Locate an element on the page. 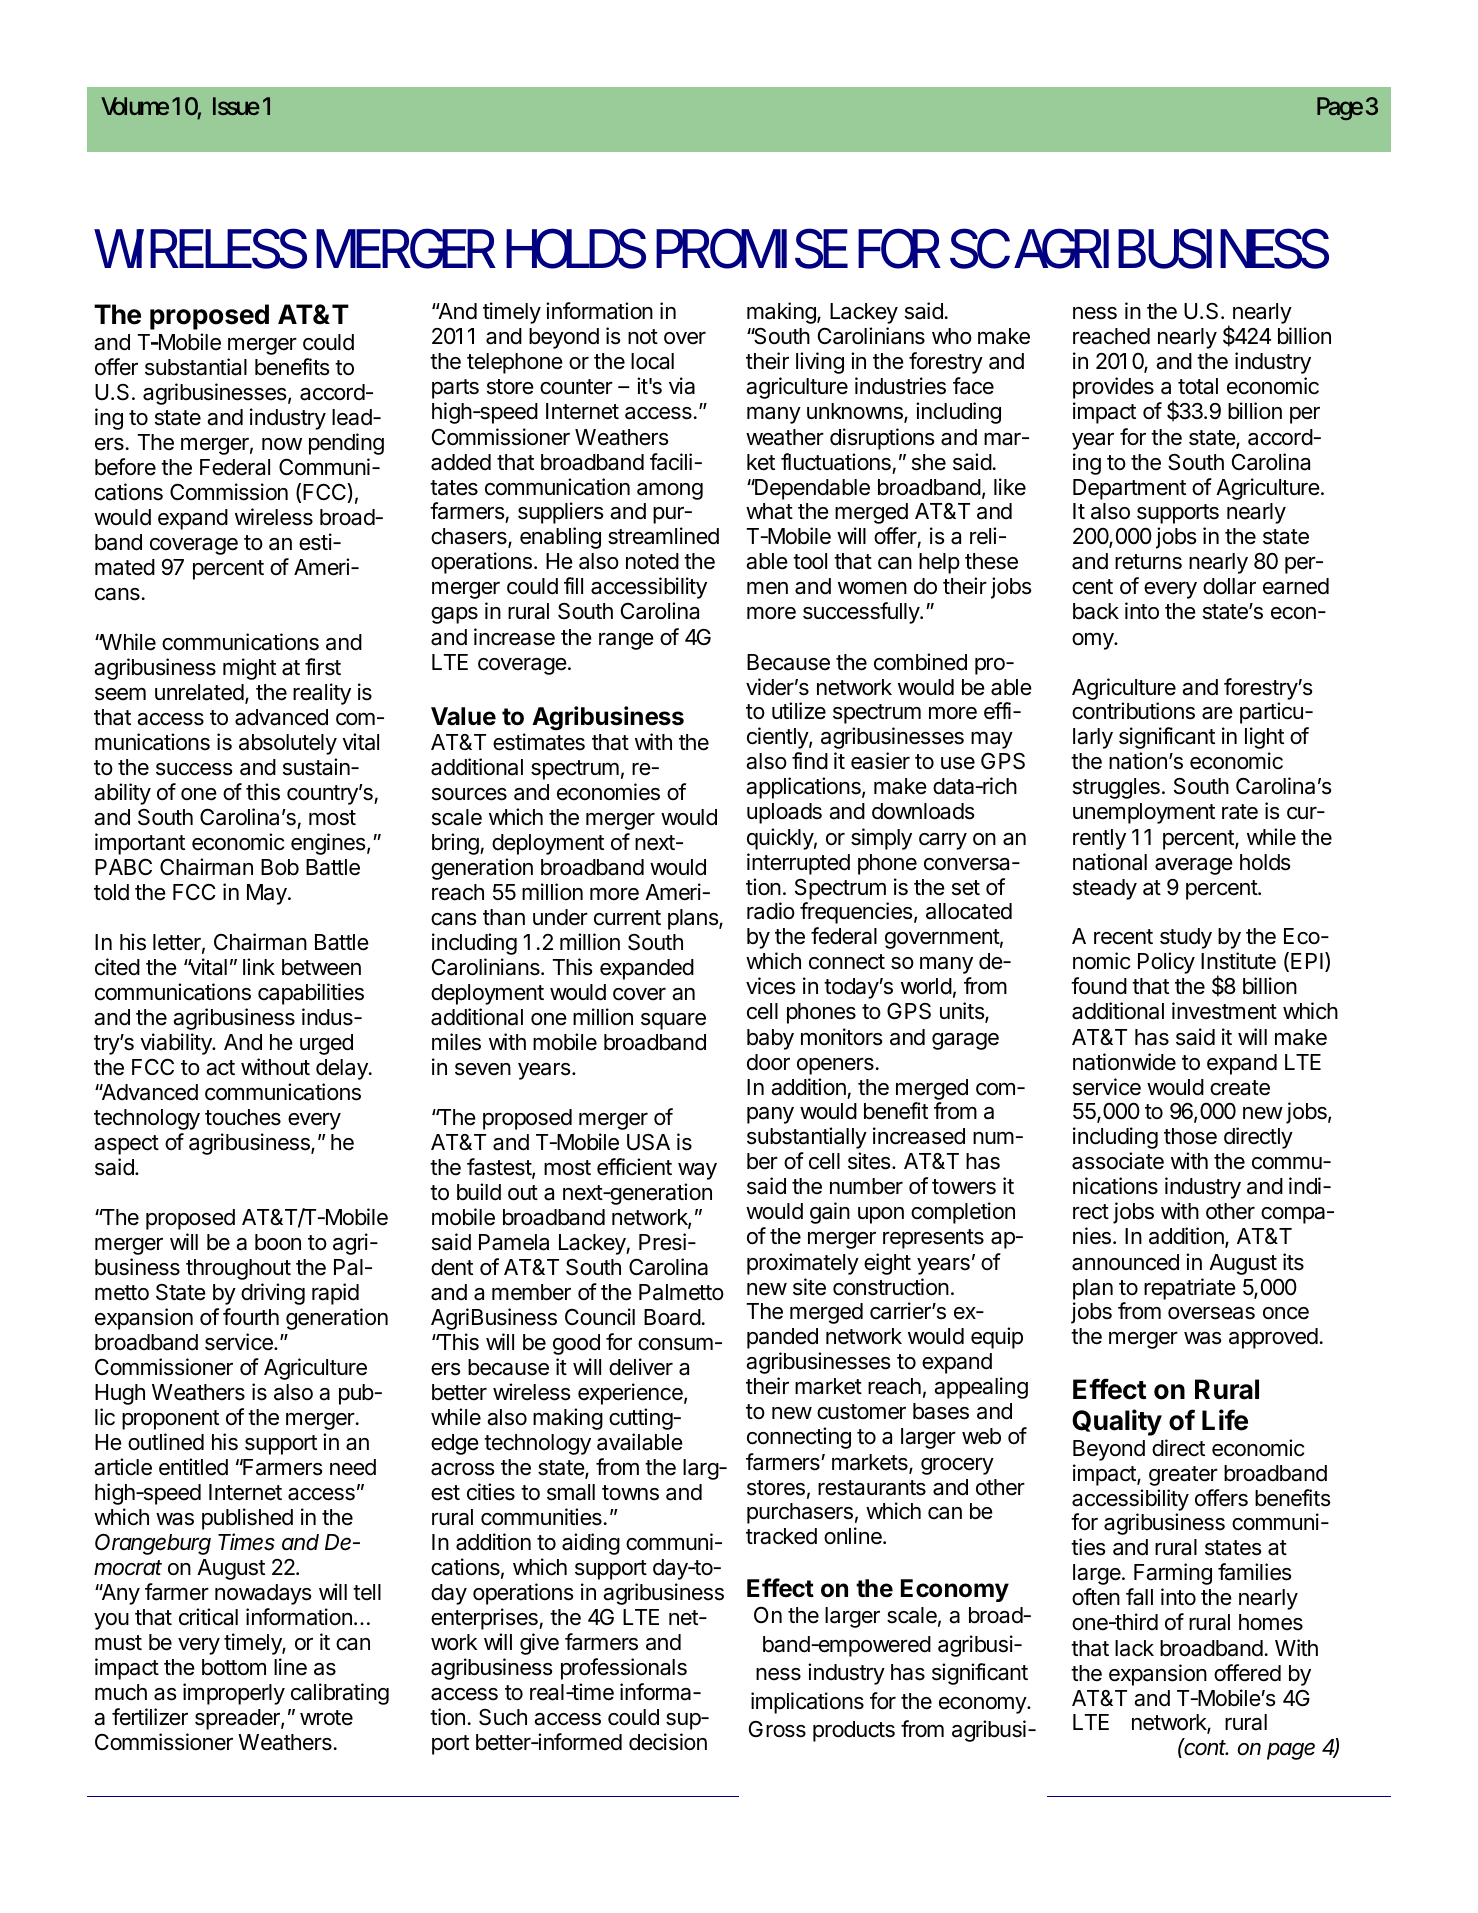 Image resolution: width=1478 pixels, height=1913 pixels. Department is located at coordinates (1129, 489).
